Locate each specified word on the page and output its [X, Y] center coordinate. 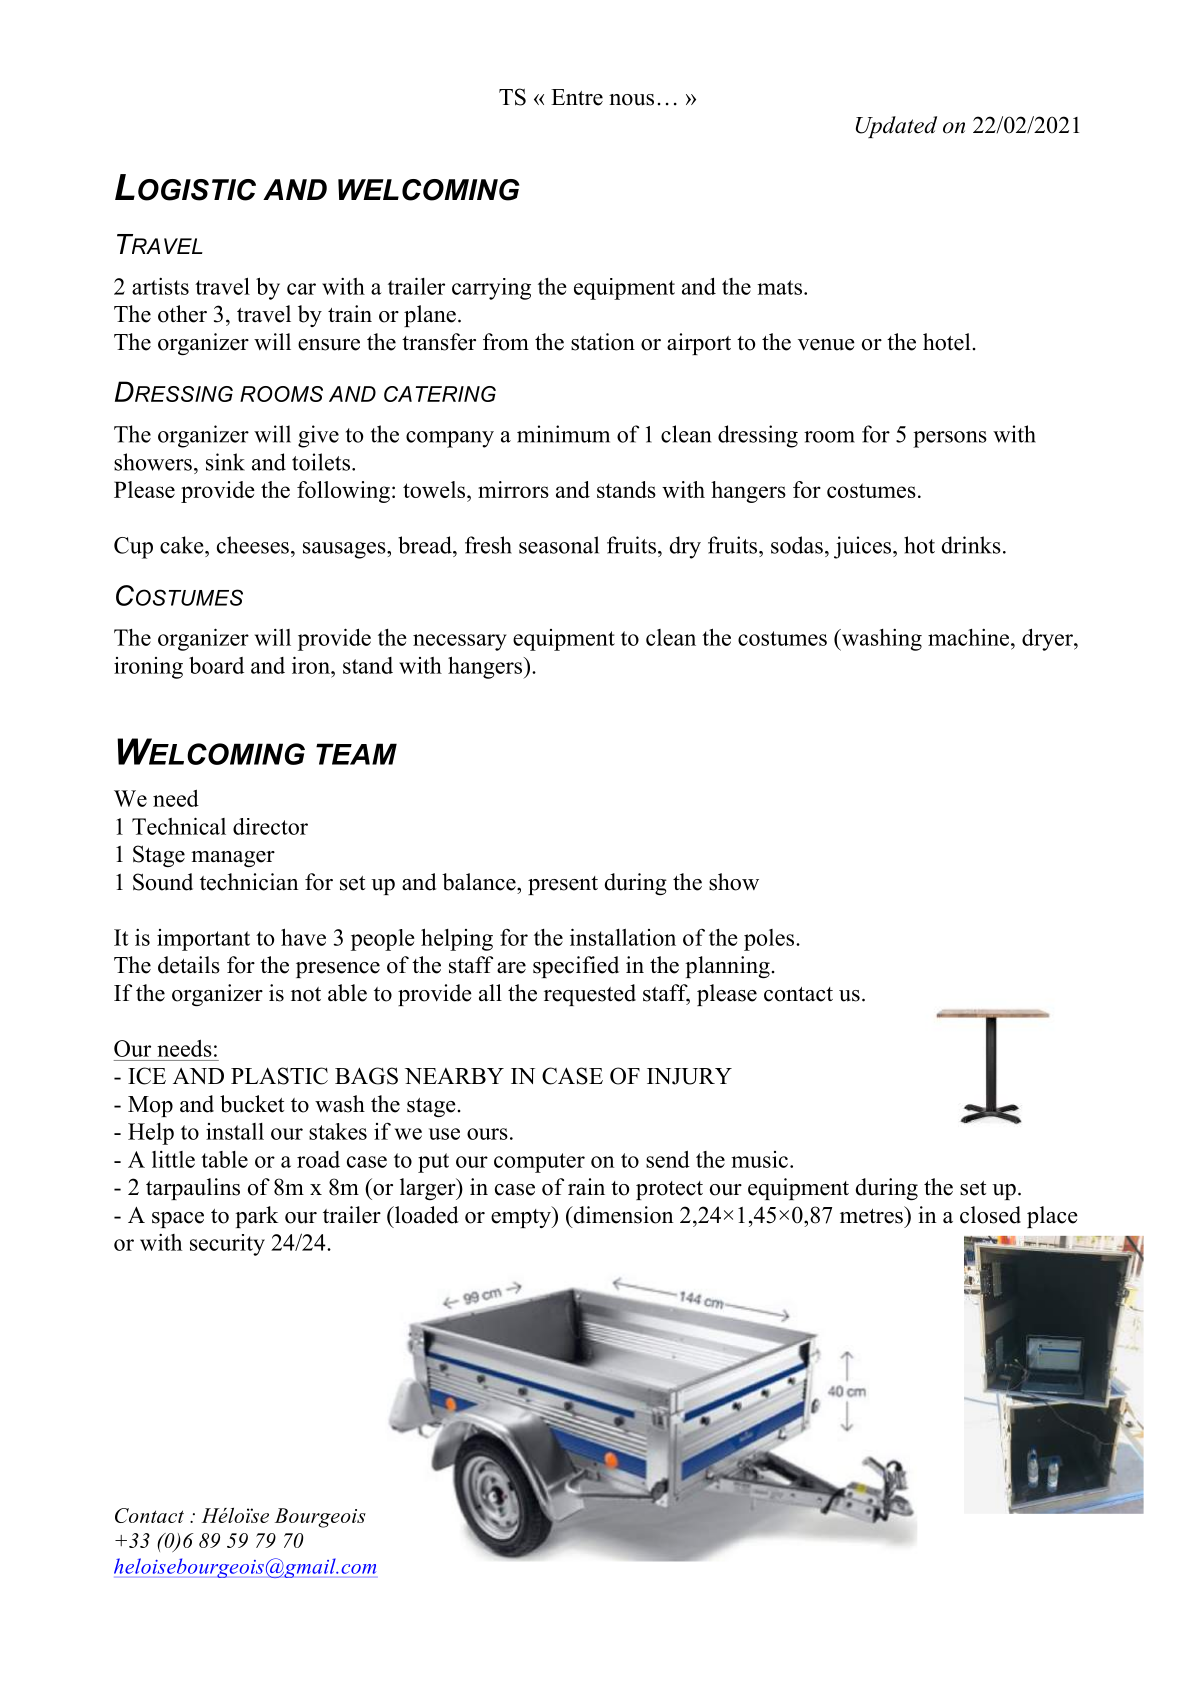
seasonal [559, 545]
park [257, 1217]
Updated [896, 127]
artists [160, 286]
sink [225, 462]
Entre [577, 97]
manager [233, 859]
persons [950, 439]
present [563, 885]
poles [770, 940]
